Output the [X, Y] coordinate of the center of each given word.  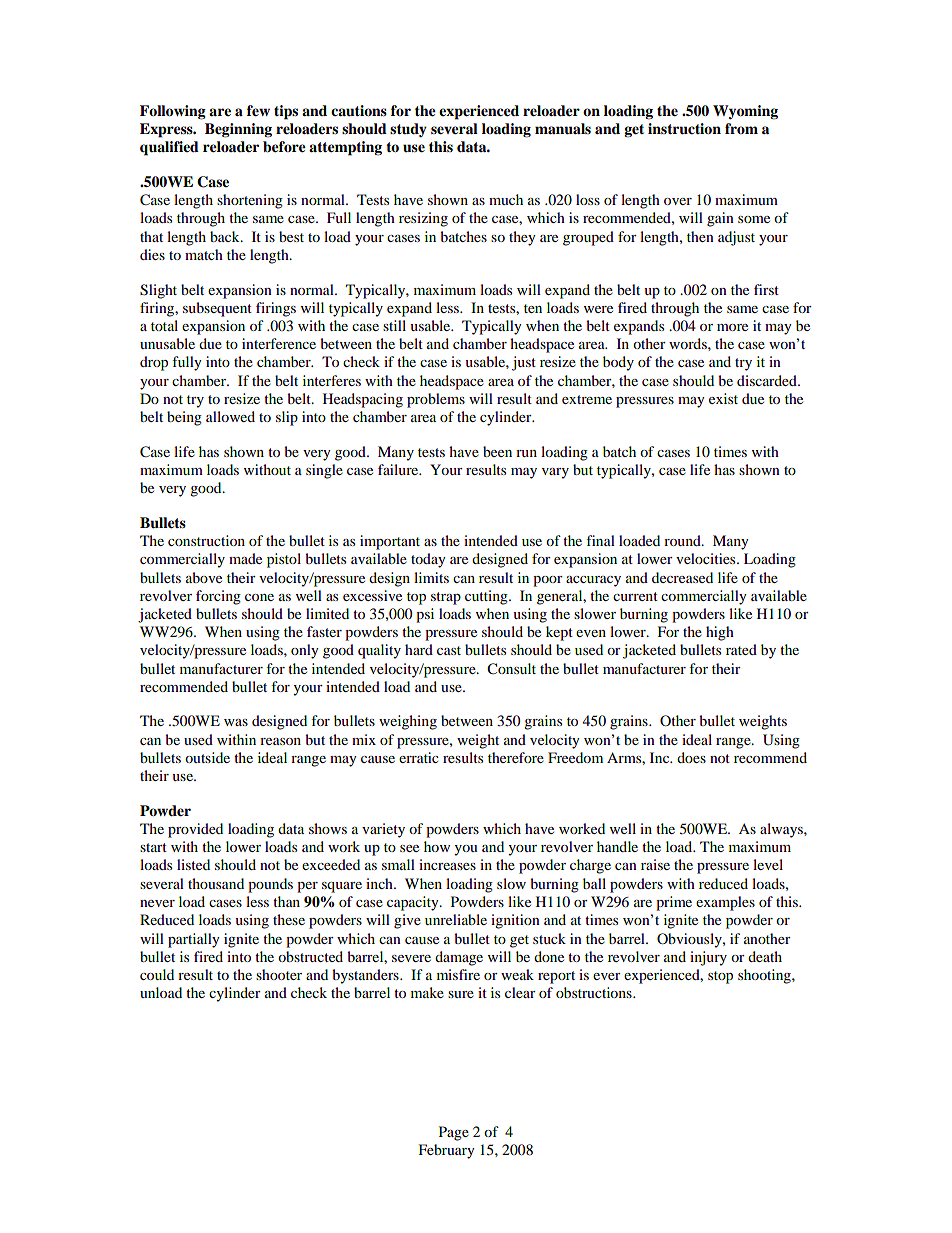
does [691, 757]
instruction [684, 129]
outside [207, 757]
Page [454, 1133]
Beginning [238, 130]
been [497, 451]
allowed [230, 416]
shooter [279, 974]
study [408, 130]
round [683, 540]
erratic [419, 757]
